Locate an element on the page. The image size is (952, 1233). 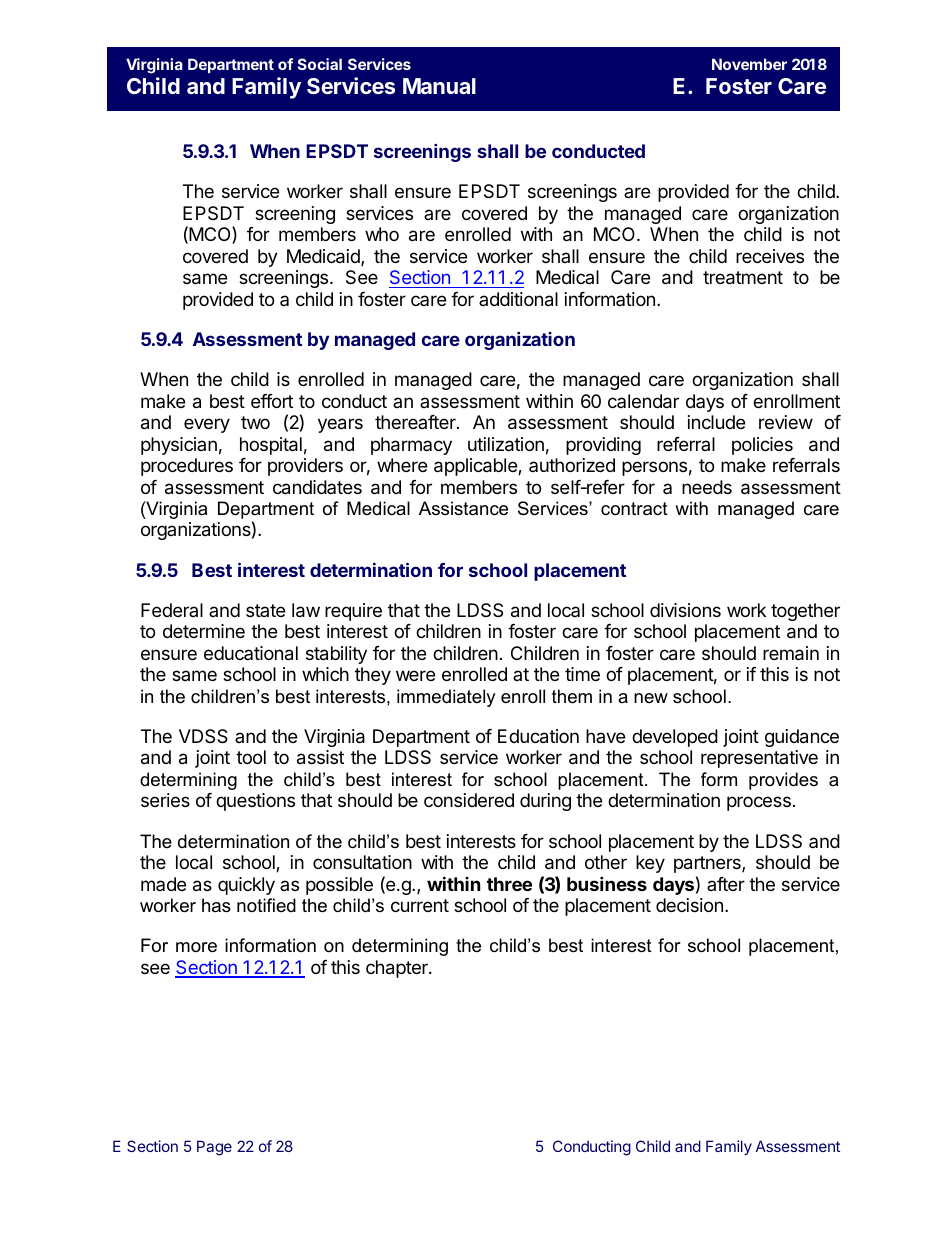
tool is located at coordinates (251, 757).
